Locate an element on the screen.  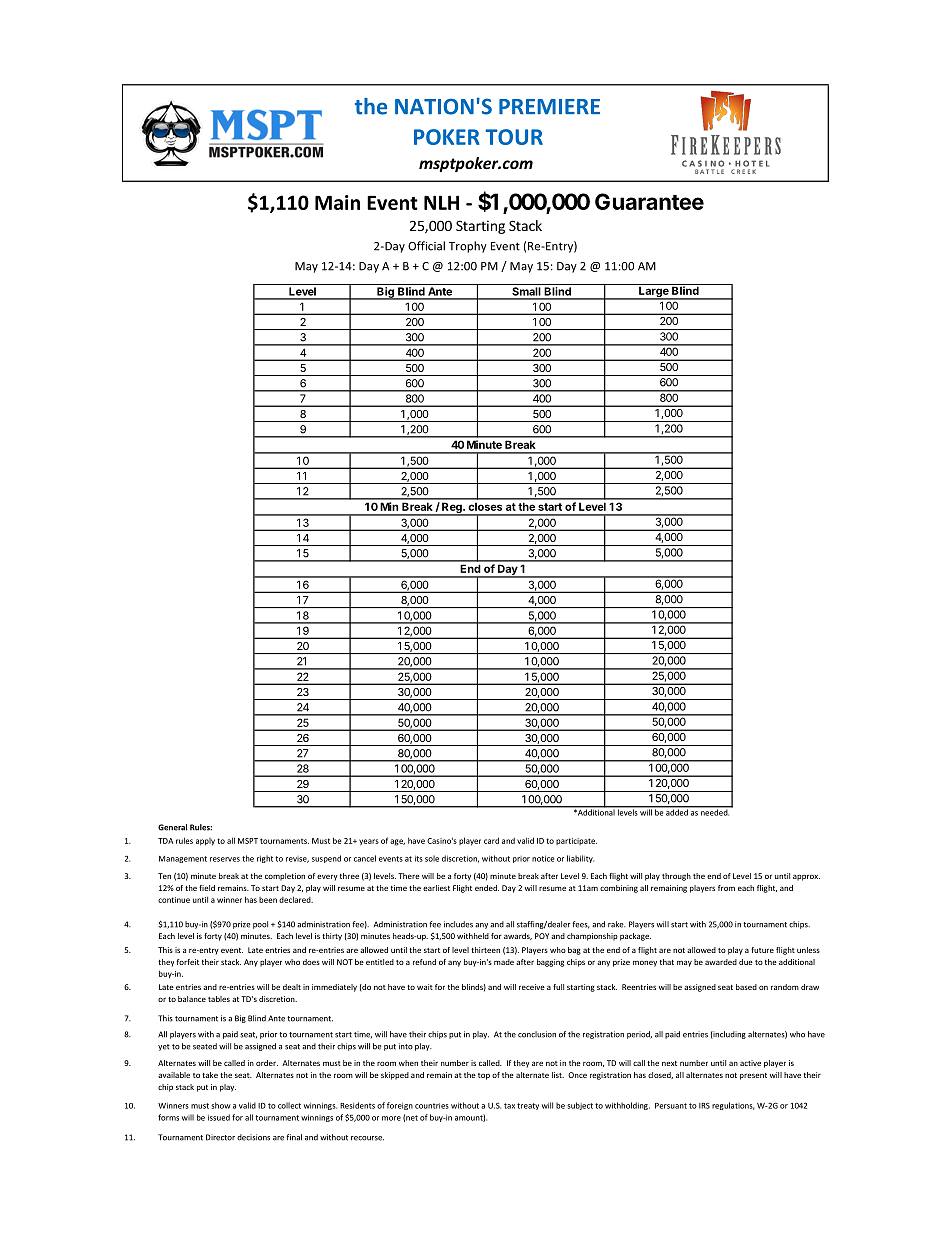
show is located at coordinates (221, 1105).
